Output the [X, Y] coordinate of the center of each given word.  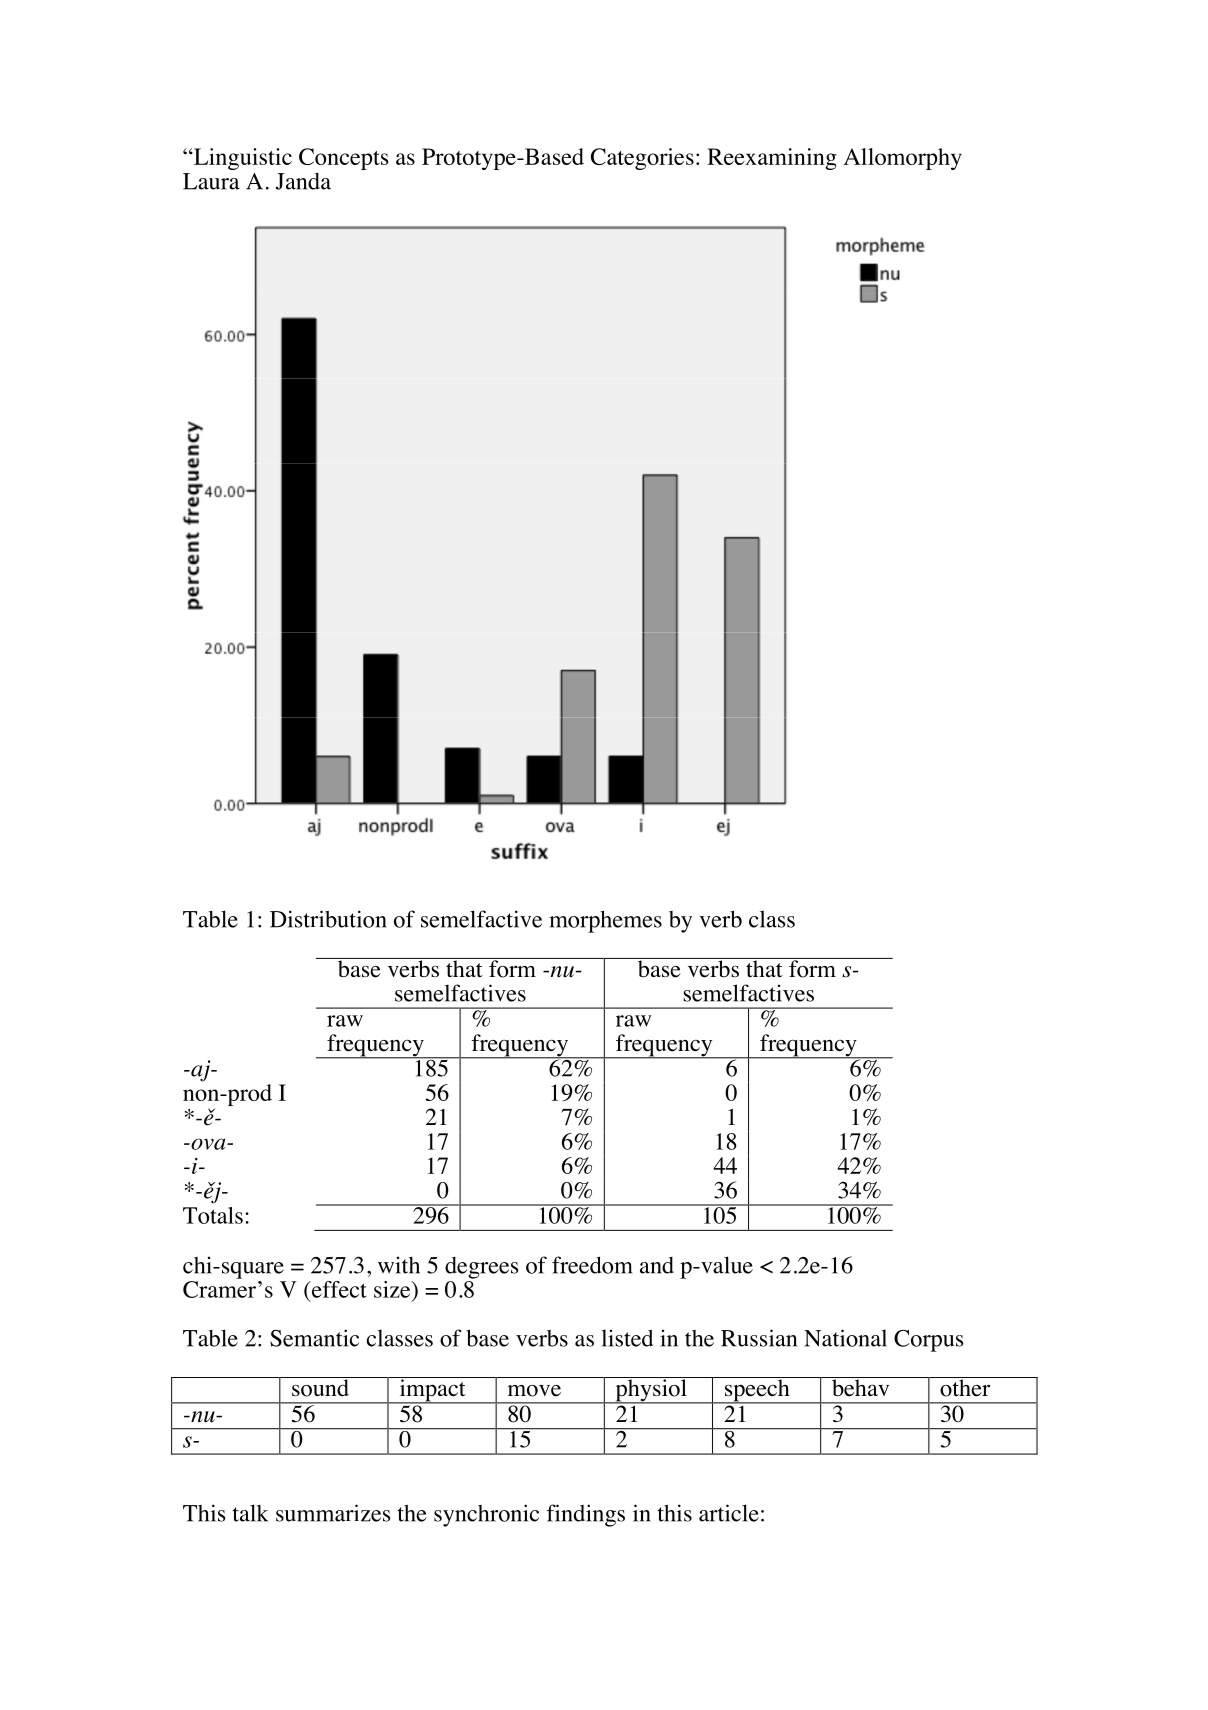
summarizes [333, 1513]
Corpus [929, 1341]
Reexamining [772, 159]
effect [338, 1289]
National [845, 1338]
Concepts [343, 159]
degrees [482, 1268]
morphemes [605, 921]
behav [860, 1387]
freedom [592, 1265]
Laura [211, 181]
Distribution [328, 919]
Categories [642, 159]
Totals [213, 1215]
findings [586, 1515]
